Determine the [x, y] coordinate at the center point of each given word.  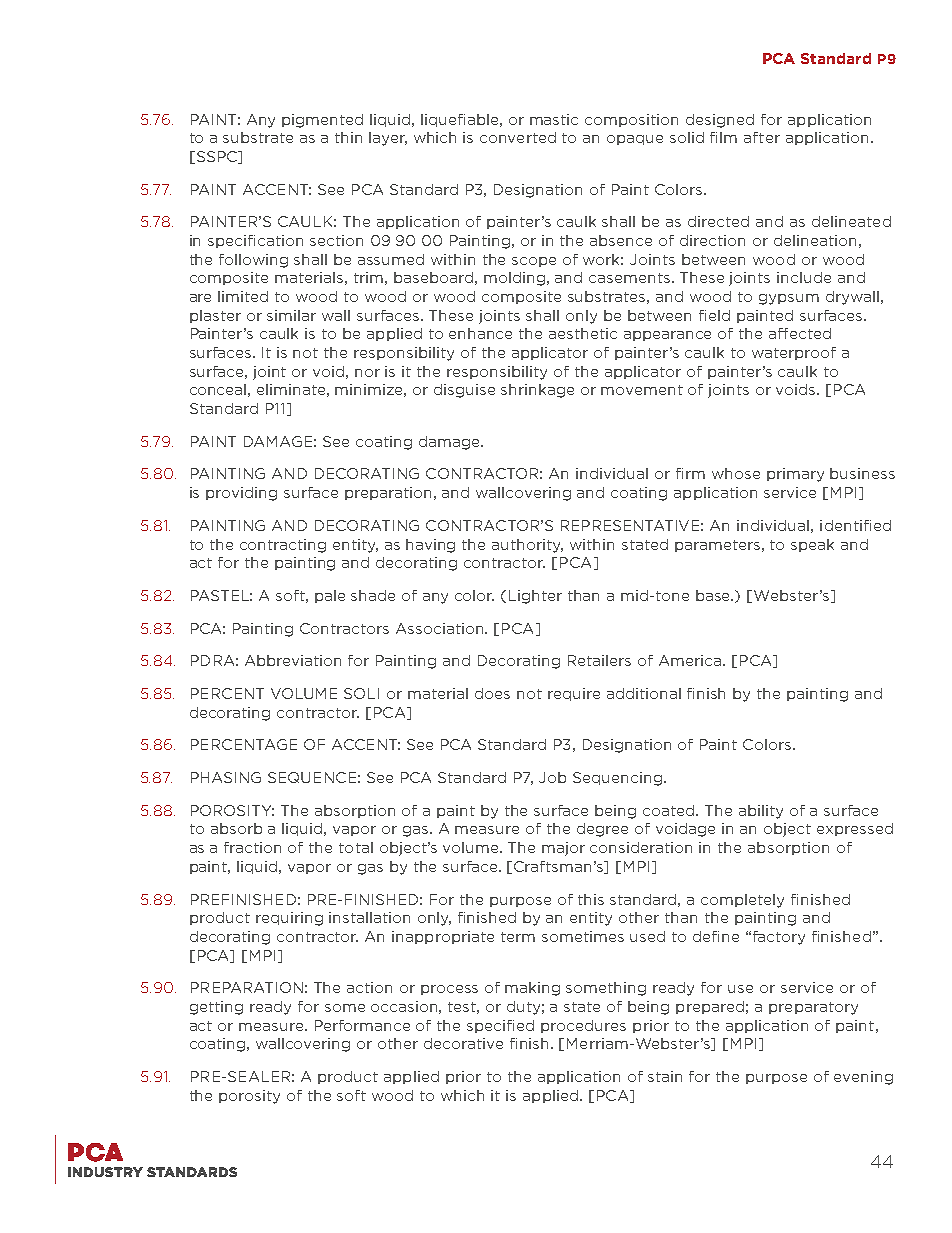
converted [518, 137]
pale [330, 596]
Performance [362, 1025]
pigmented [322, 121]
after [762, 137]
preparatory [813, 1008]
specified [500, 1026]
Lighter [535, 597]
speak [812, 545]
